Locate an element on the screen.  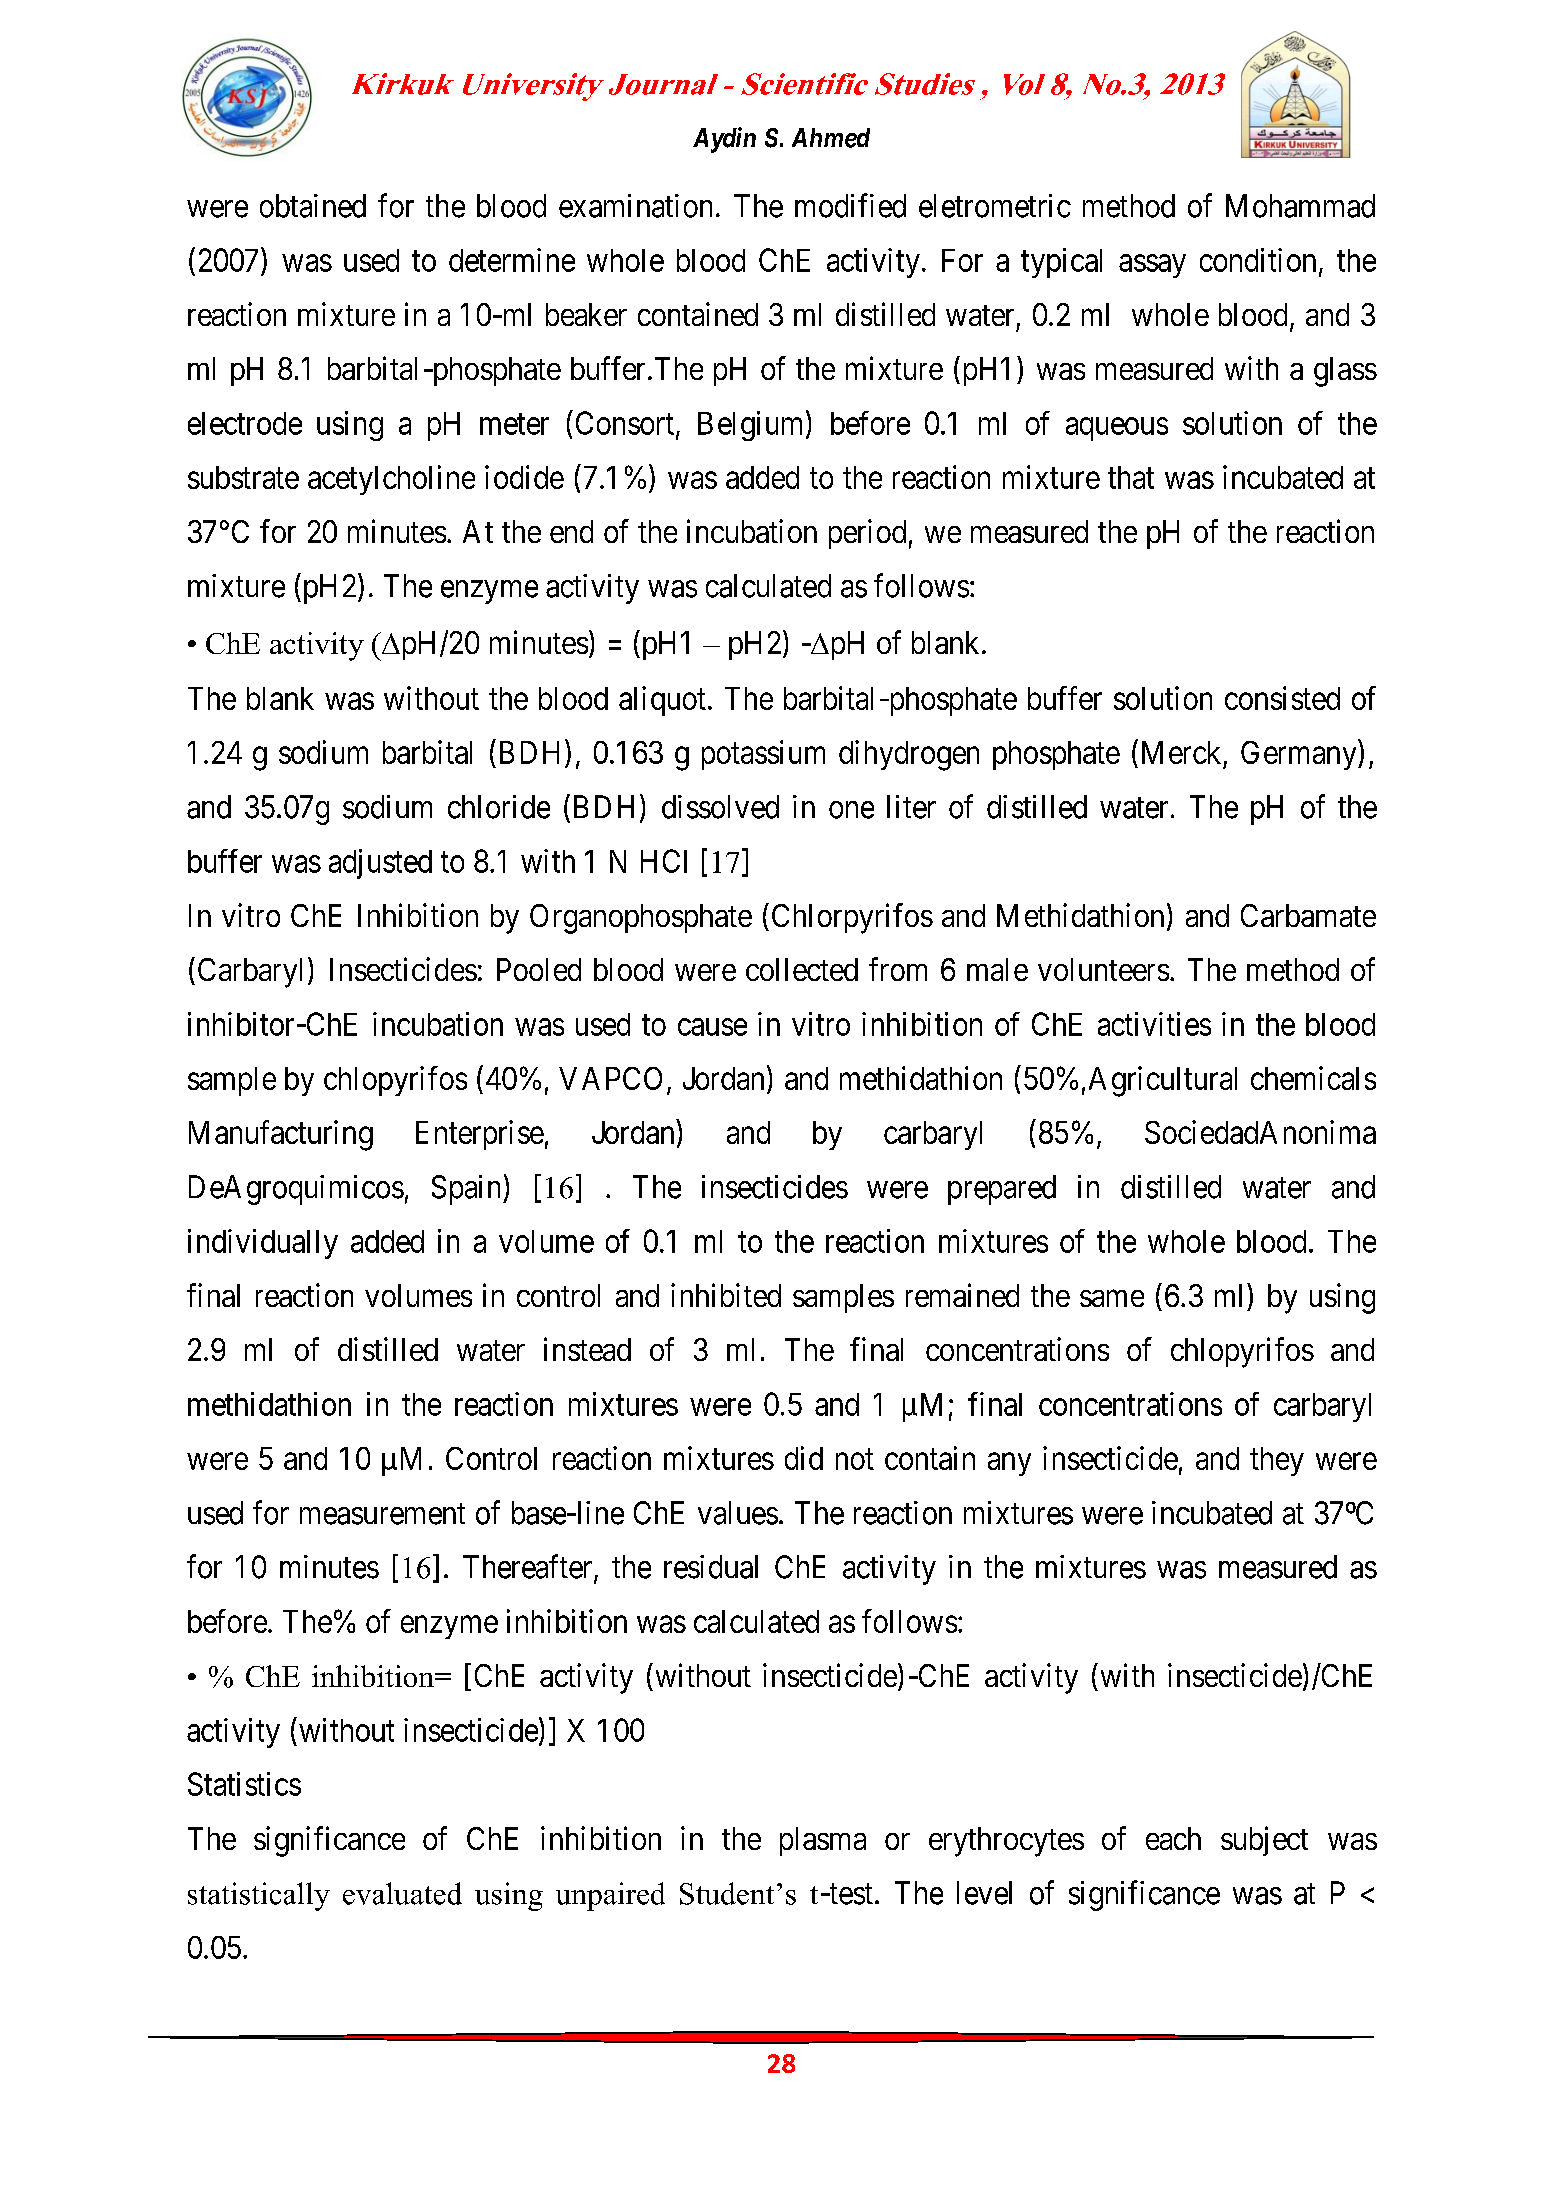
obtained is located at coordinates (313, 206).
